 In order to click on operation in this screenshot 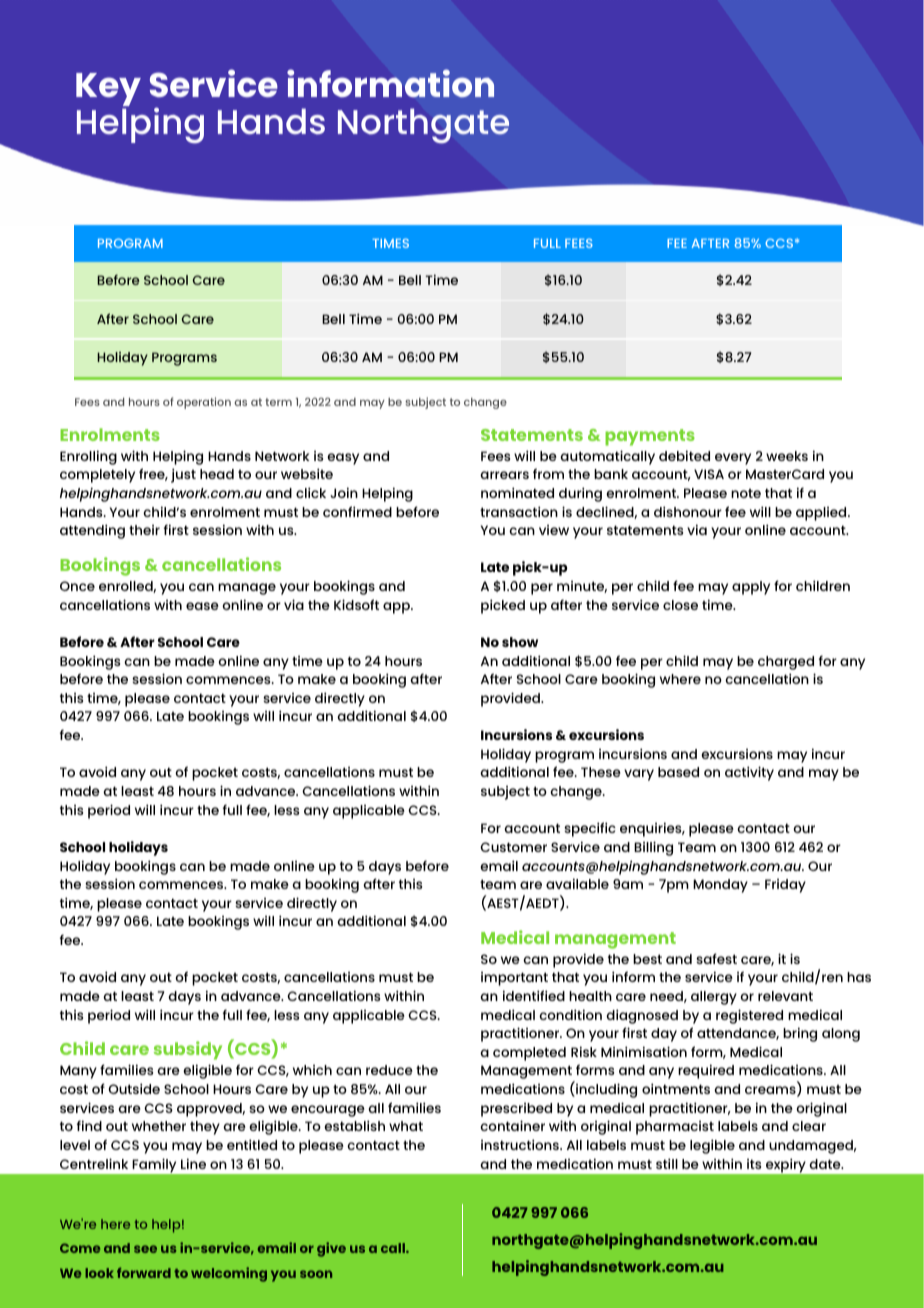, I will do `click(204, 403)`.
